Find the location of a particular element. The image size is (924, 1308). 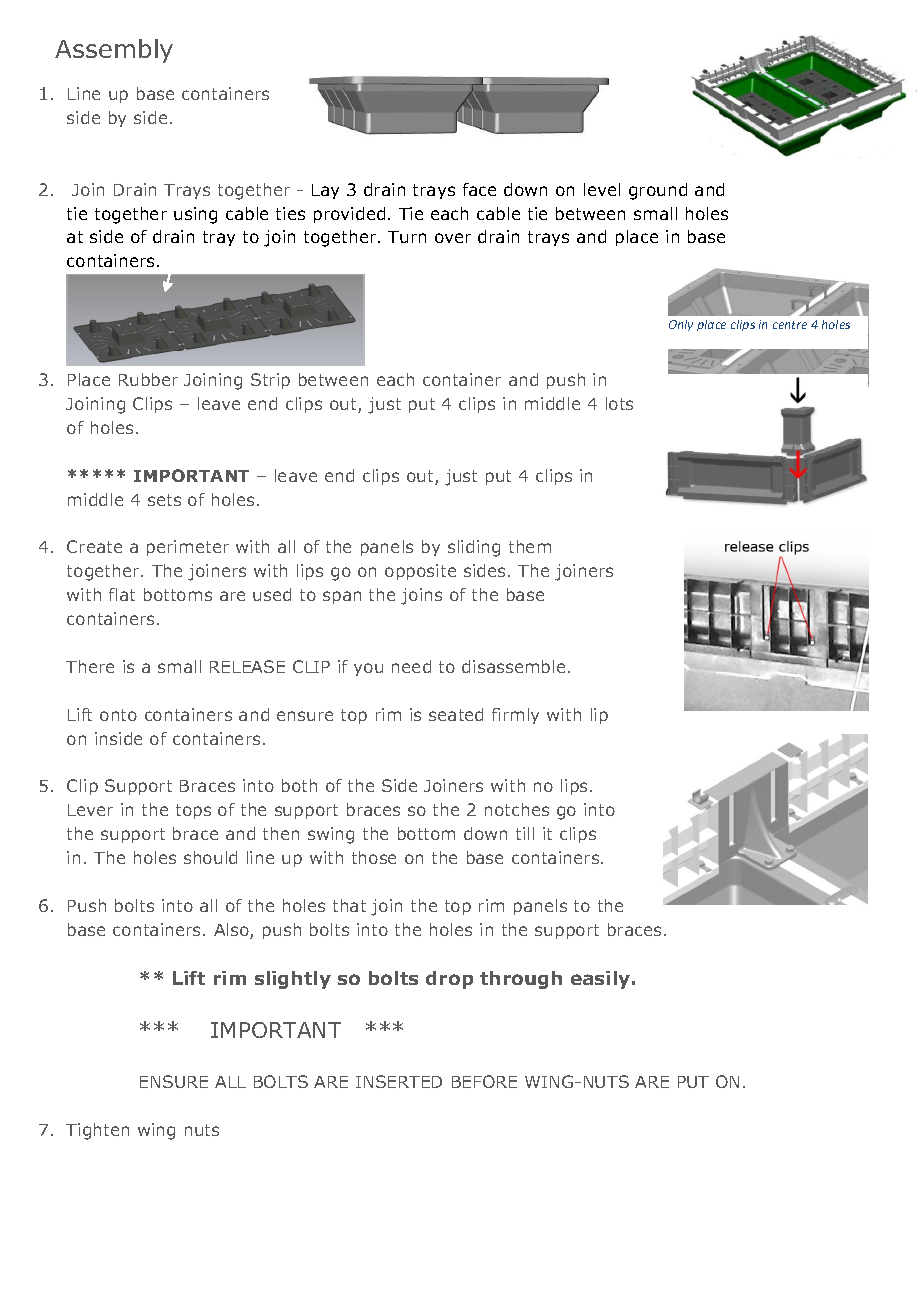

ground is located at coordinates (658, 191).
